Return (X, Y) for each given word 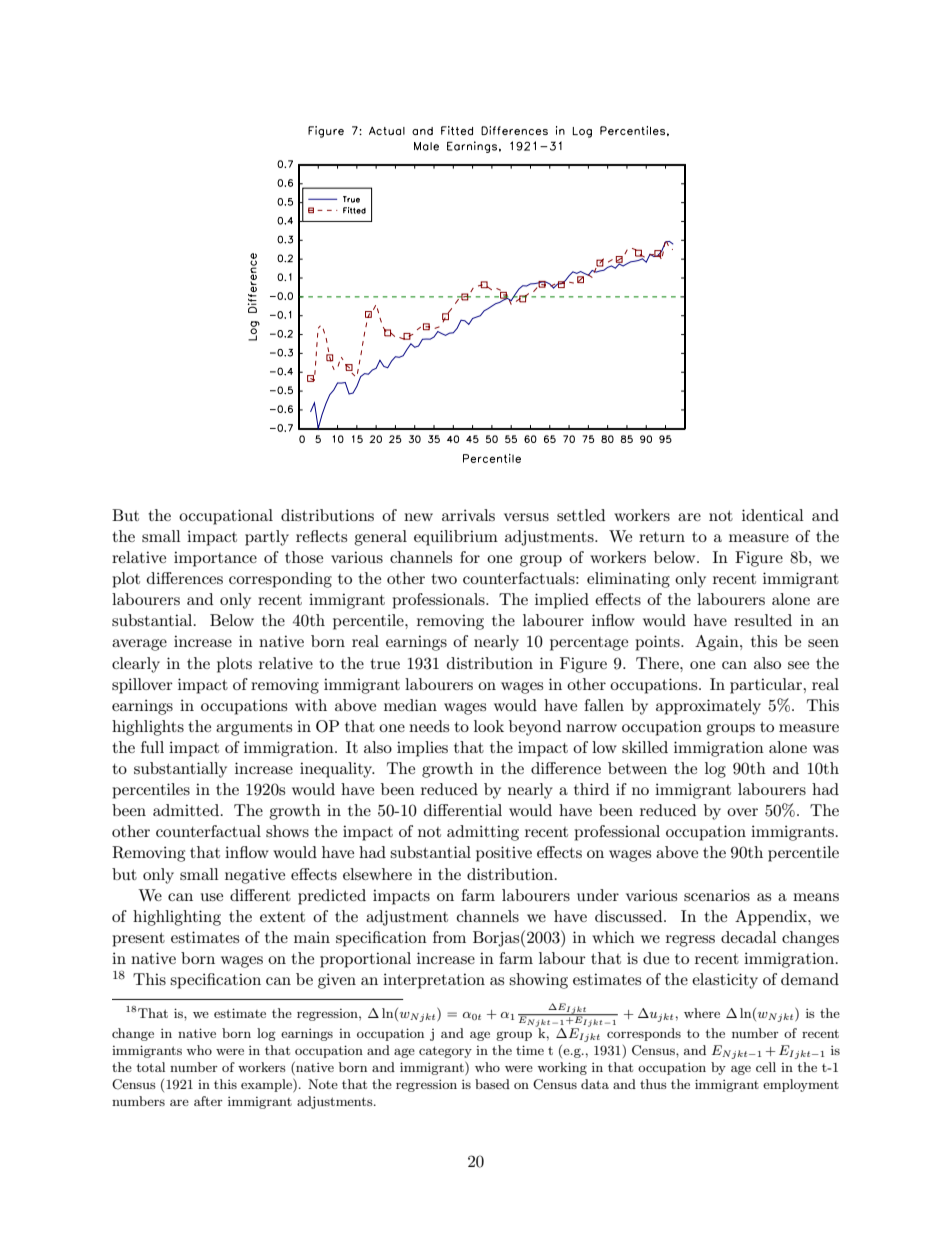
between (637, 768)
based (492, 1084)
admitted (186, 810)
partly (267, 538)
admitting (483, 833)
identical (773, 515)
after (208, 1101)
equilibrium (456, 538)
